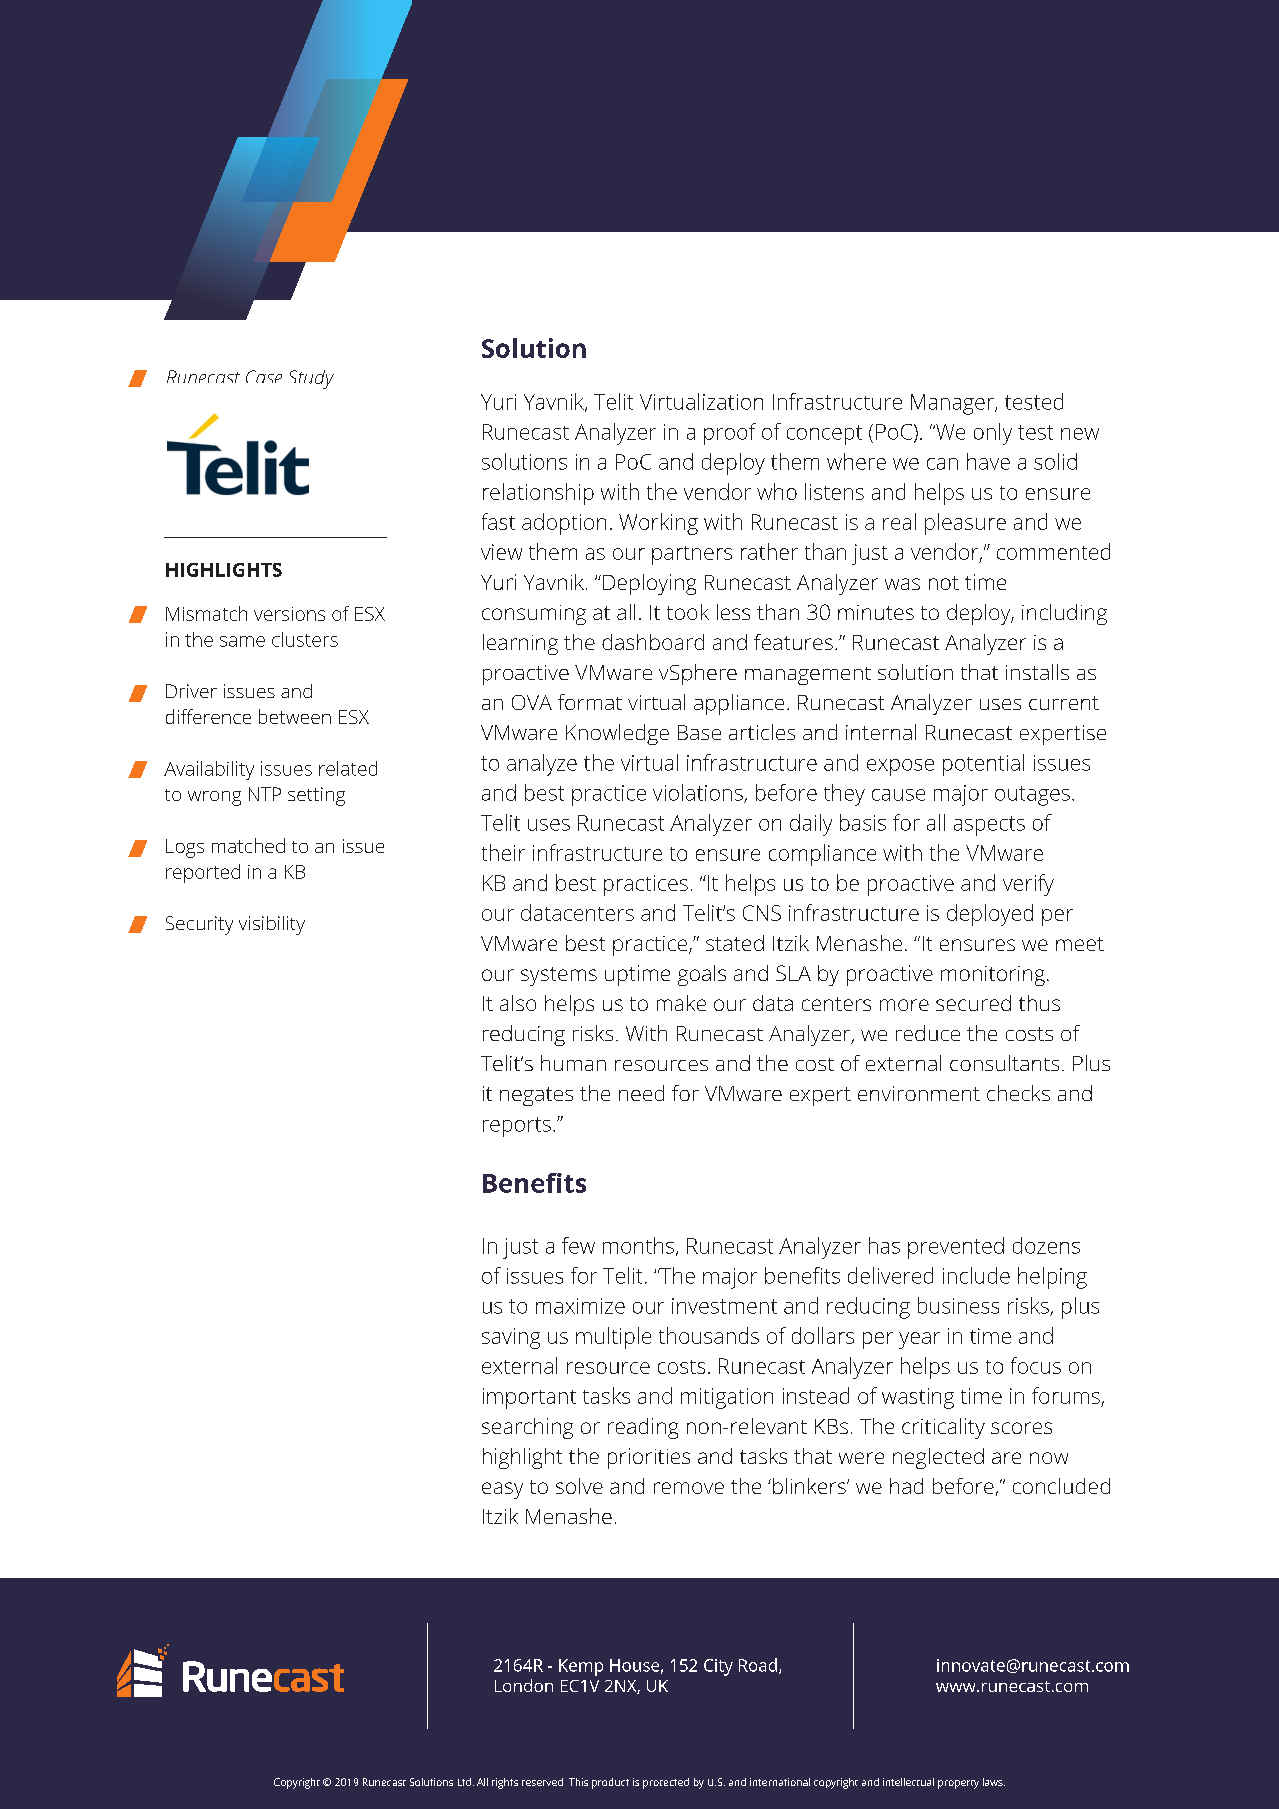 The width and height of the screenshot is (1279, 1809). Describe the element at coordinates (272, 925) in the screenshot. I see `visibility` at that location.
